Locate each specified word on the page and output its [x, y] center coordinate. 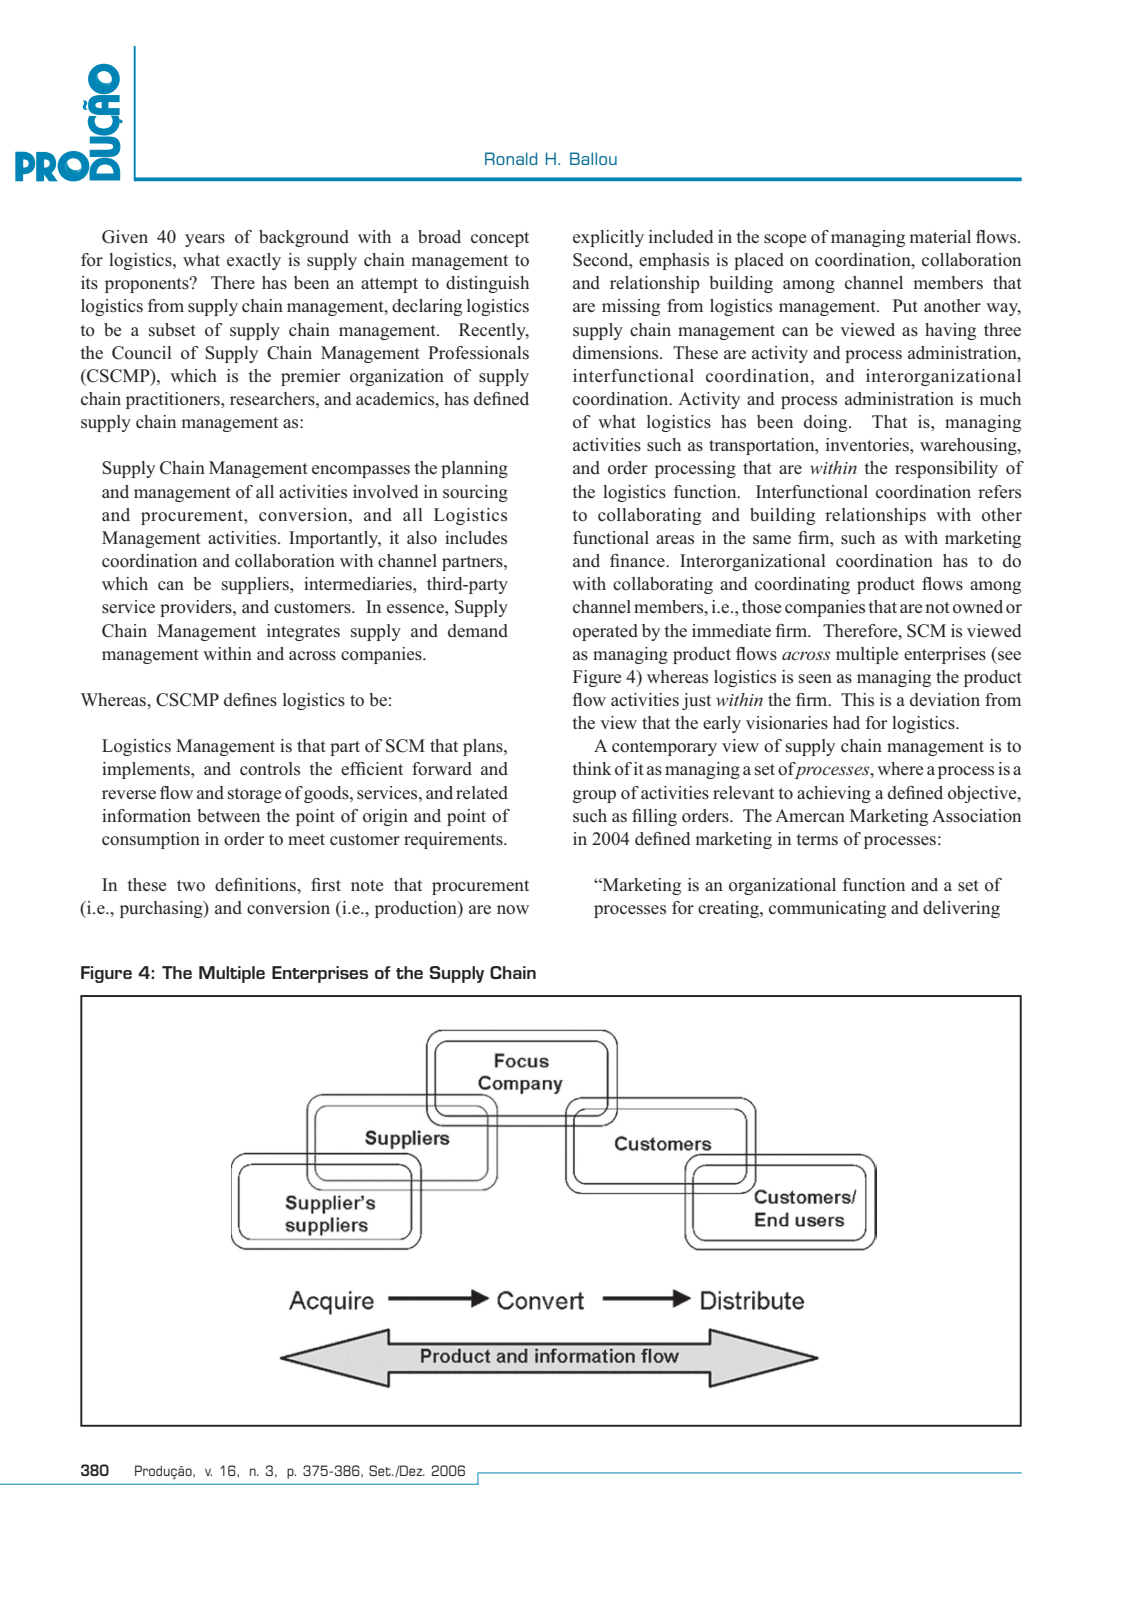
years [205, 240]
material [940, 236]
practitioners [174, 400]
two [191, 886]
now [513, 910]
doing [827, 423]
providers [197, 608]
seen [815, 679]
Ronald [511, 158]
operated [605, 632]
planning [474, 469]
